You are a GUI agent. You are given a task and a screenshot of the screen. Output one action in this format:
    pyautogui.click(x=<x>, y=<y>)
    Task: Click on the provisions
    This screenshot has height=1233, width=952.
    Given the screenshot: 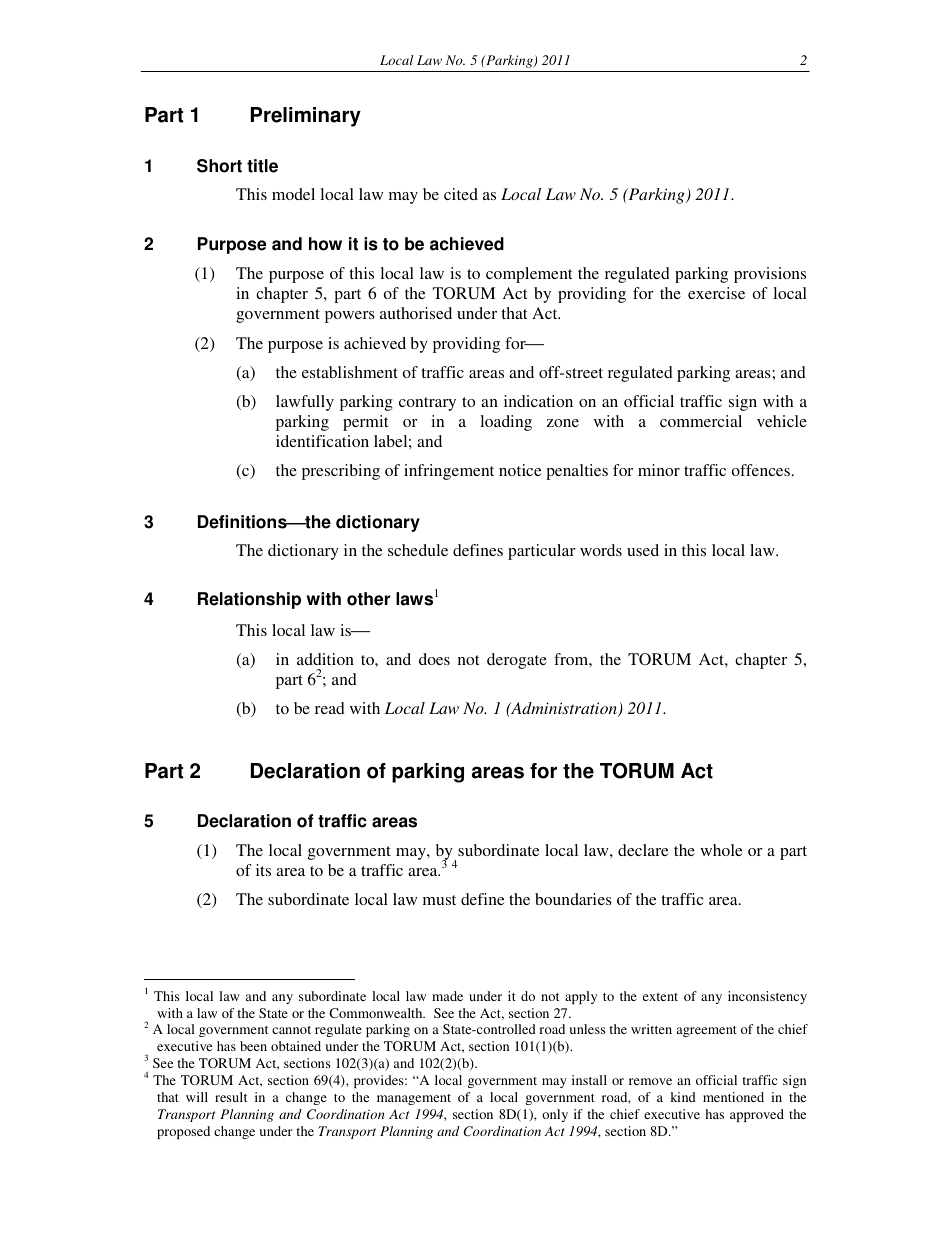 What is the action you would take?
    pyautogui.click(x=770, y=275)
